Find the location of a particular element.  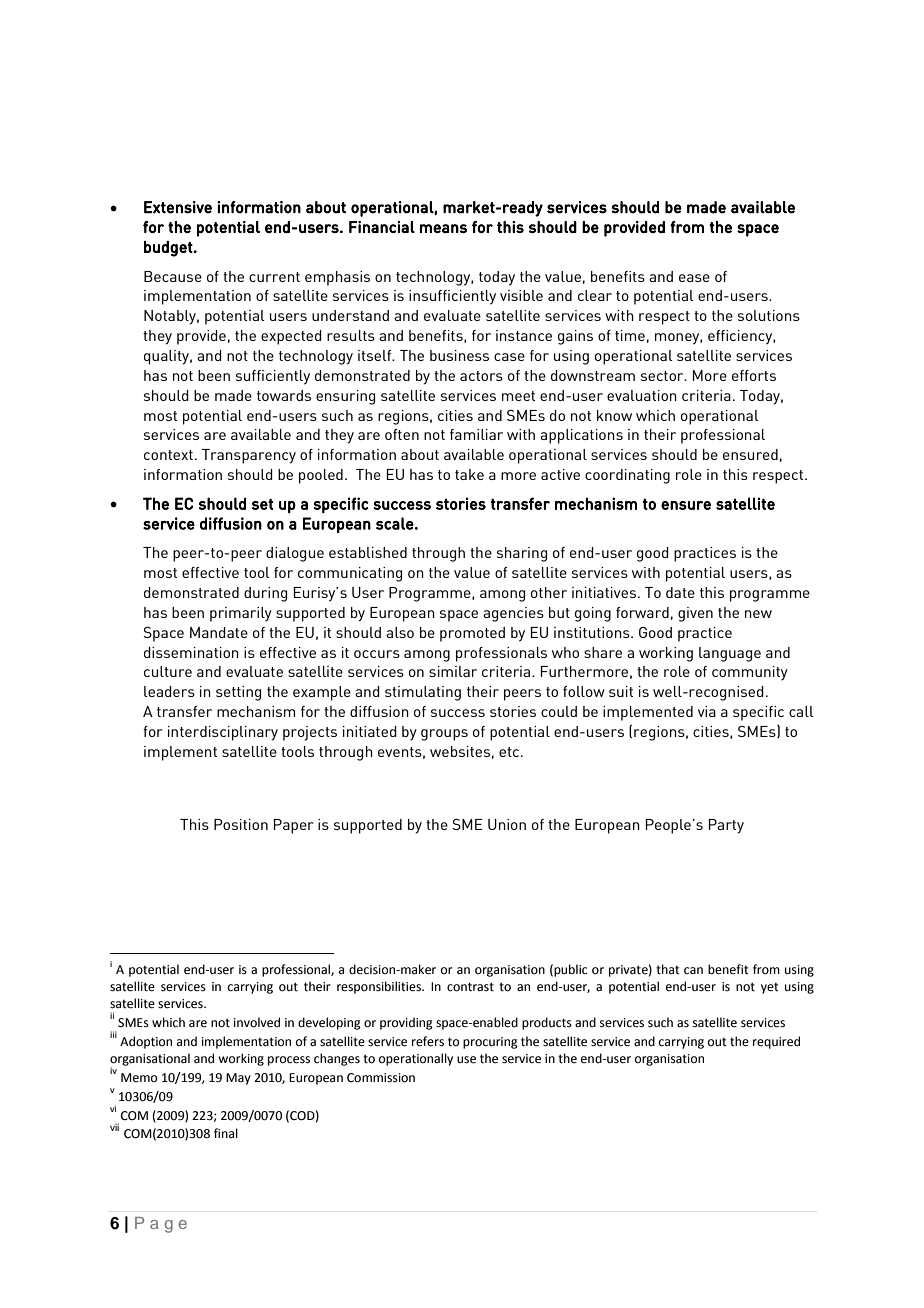

Party is located at coordinates (726, 826).
